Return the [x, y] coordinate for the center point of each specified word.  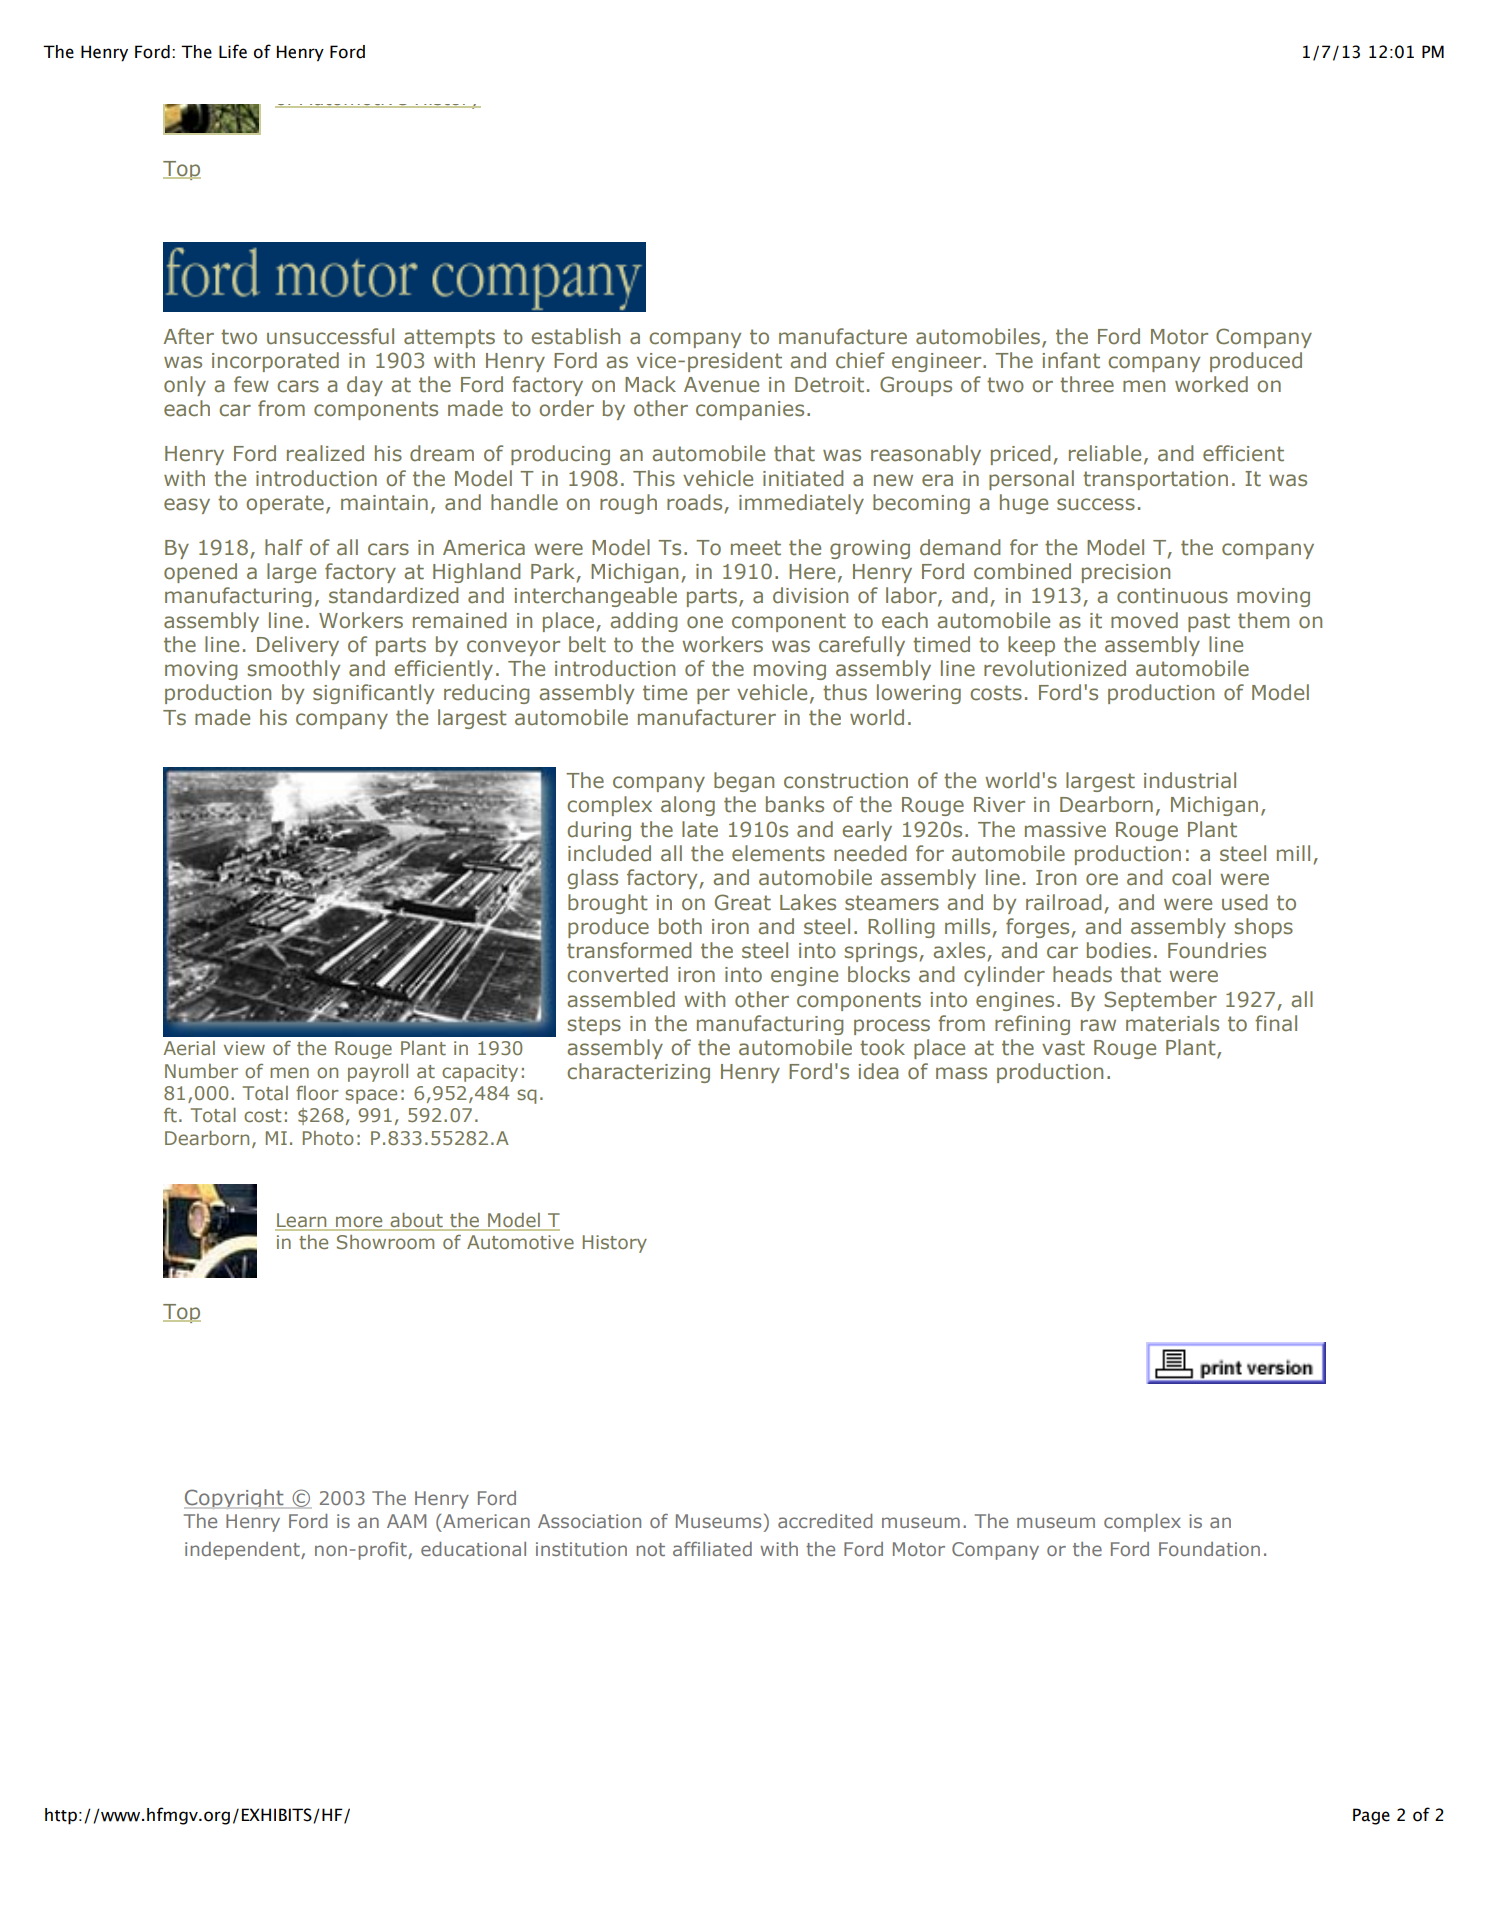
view [244, 1048]
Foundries [1217, 950]
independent [243, 1551]
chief [860, 360]
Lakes [808, 902]
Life [233, 51]
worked [1211, 384]
